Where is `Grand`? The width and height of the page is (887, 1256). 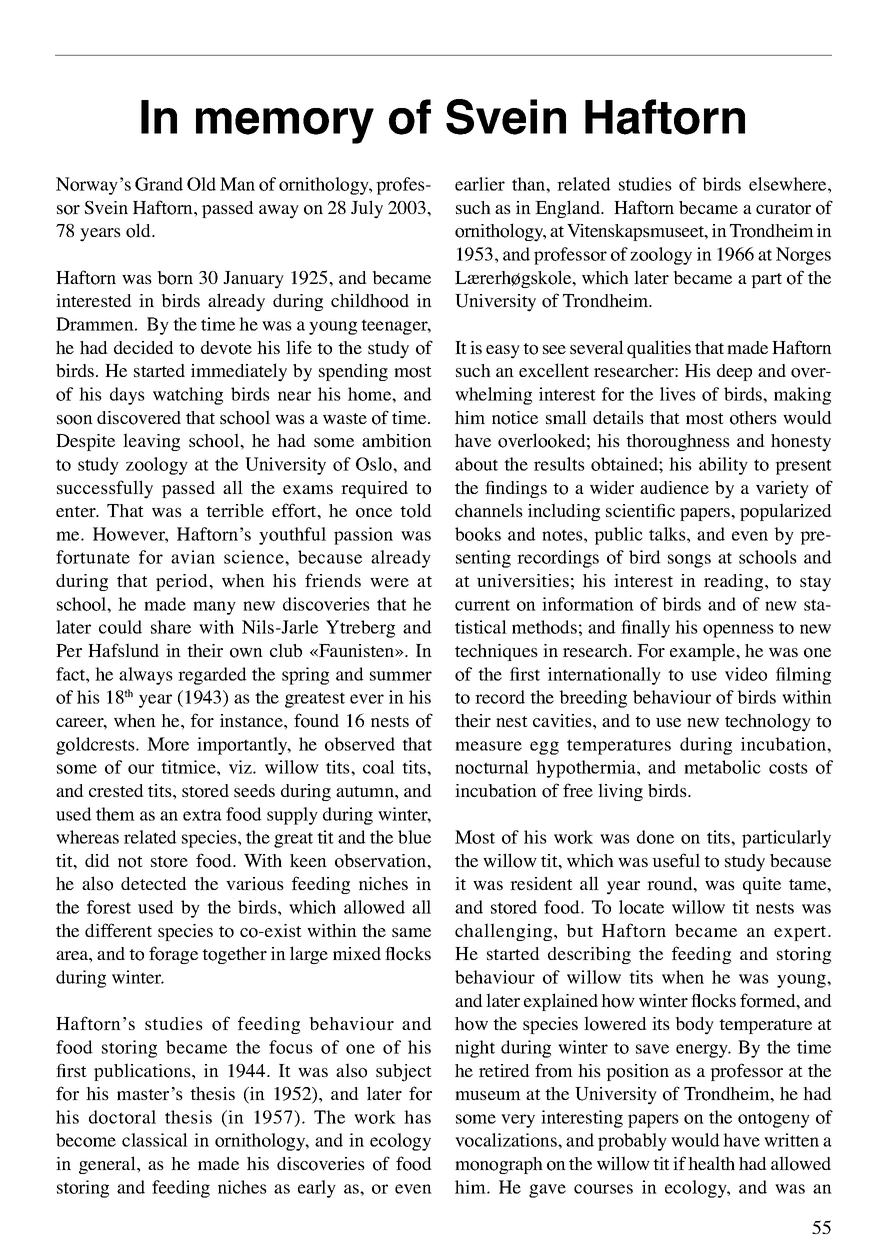 Grand is located at coordinates (159, 184).
